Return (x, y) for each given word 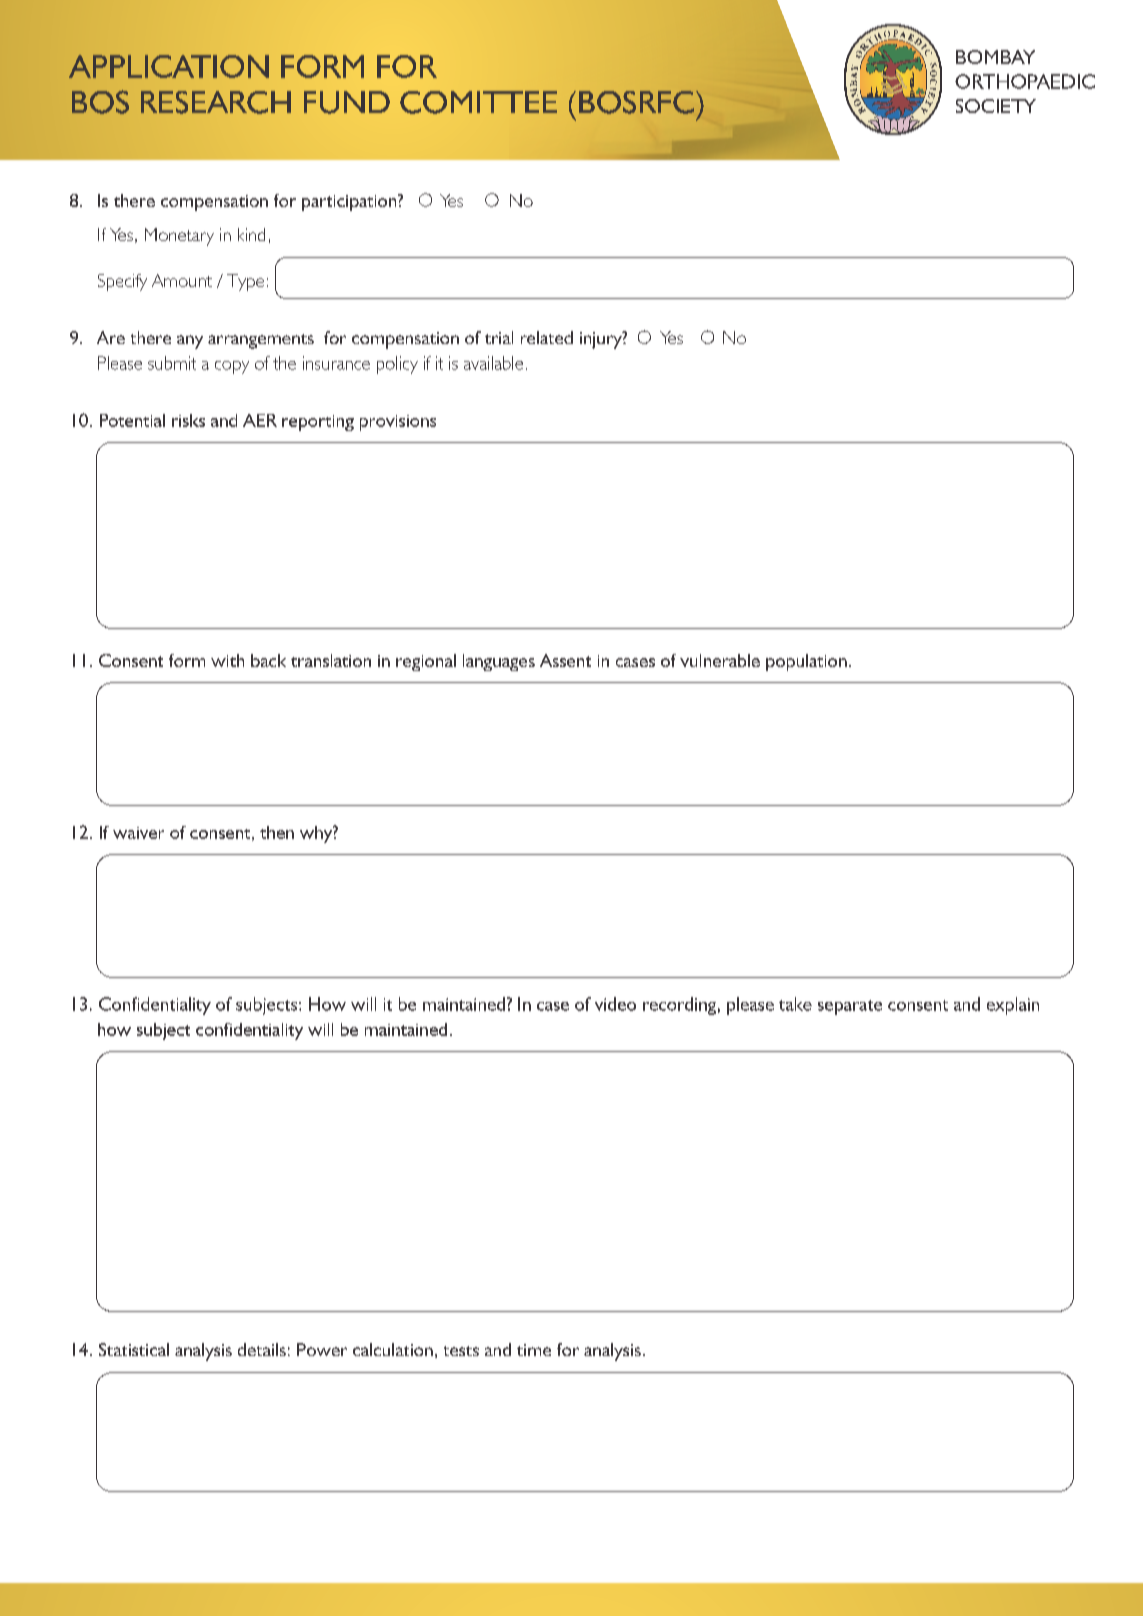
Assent (565, 660)
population (806, 662)
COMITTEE (478, 102)
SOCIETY (996, 106)
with (227, 660)
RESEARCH (216, 102)
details (262, 1349)
